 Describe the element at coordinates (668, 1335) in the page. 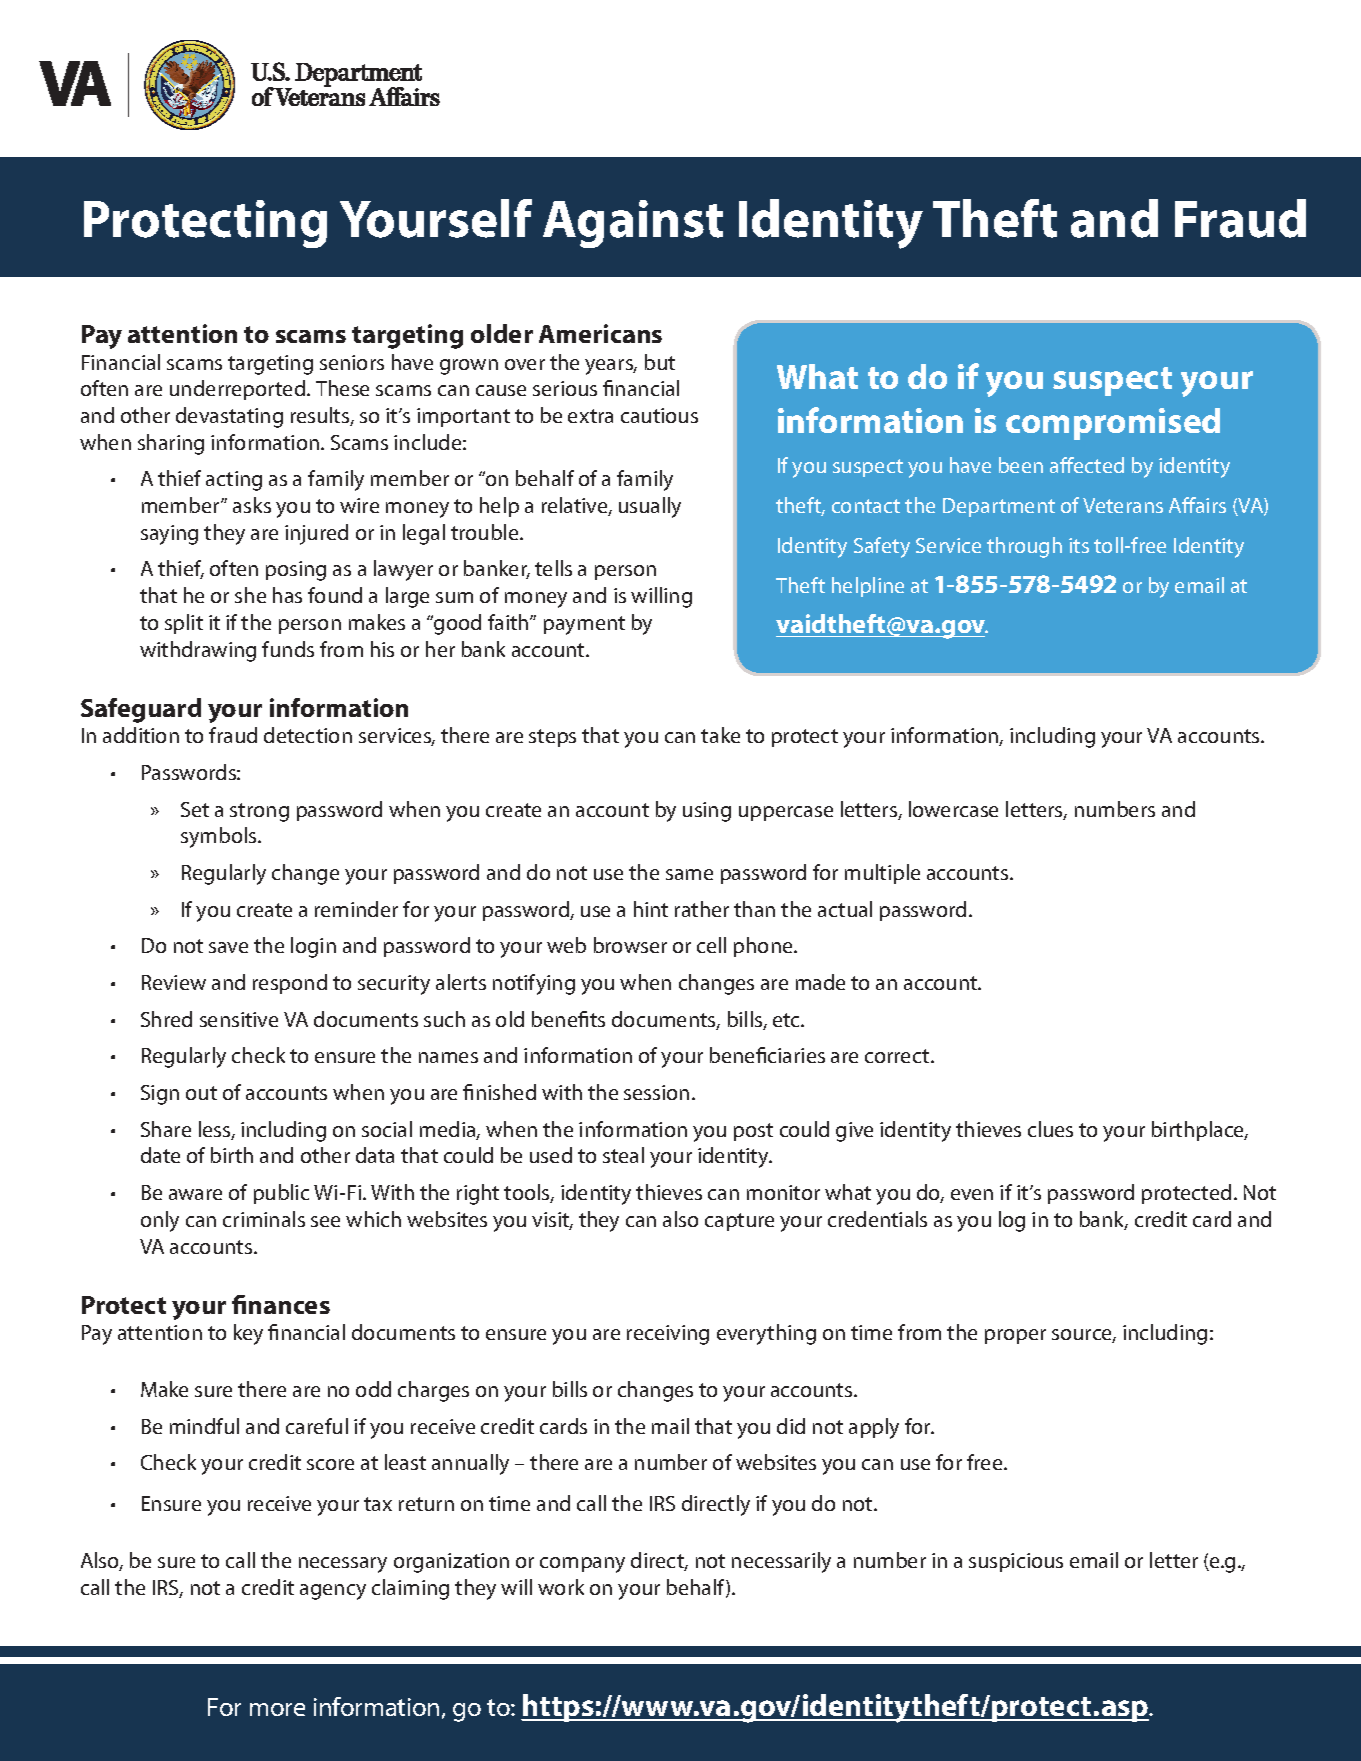

I see `receiving` at that location.
